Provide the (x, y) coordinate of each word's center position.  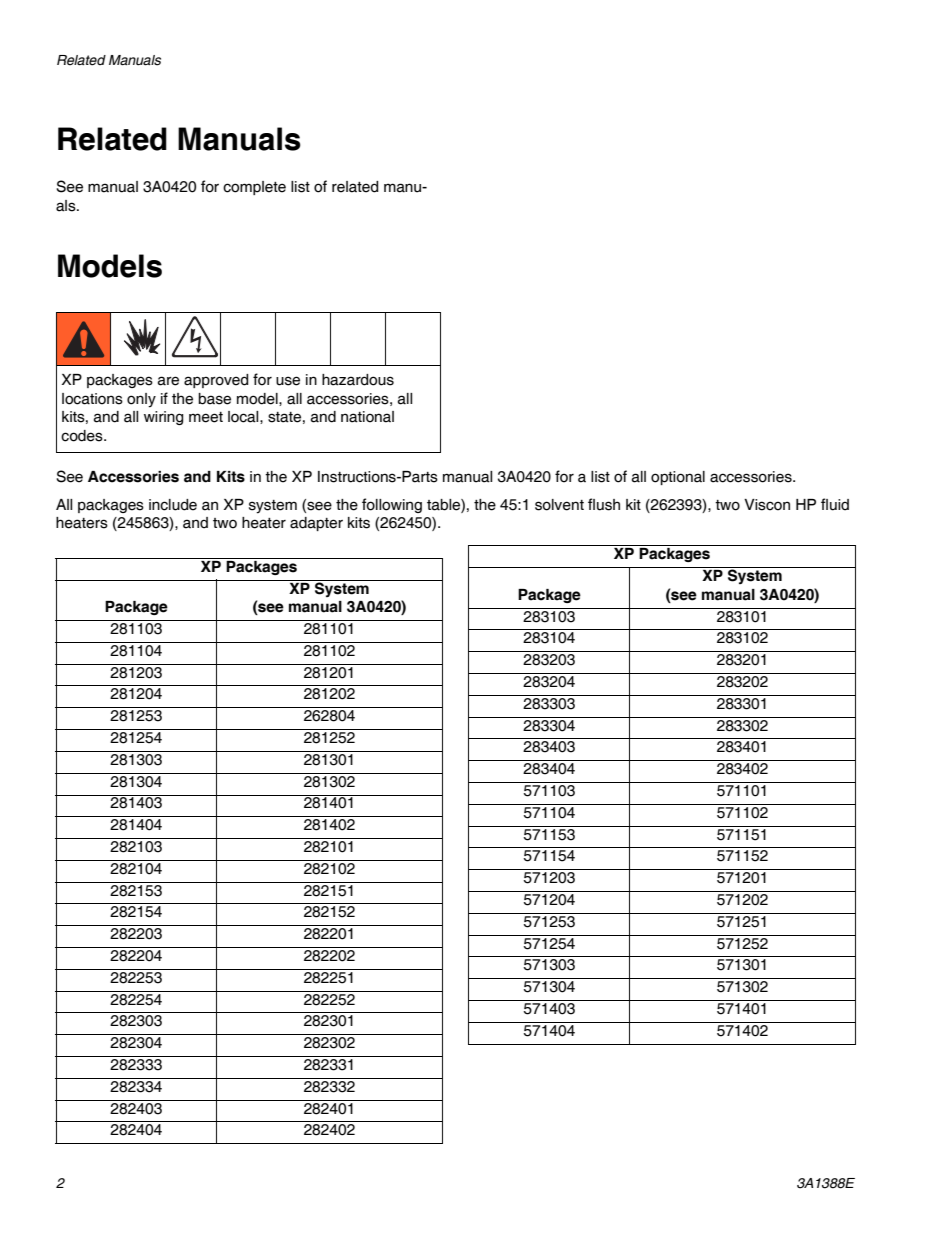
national (367, 417)
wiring (164, 418)
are (168, 381)
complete (254, 188)
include (173, 505)
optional (678, 478)
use (288, 381)
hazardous (358, 380)
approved (216, 381)
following (392, 505)
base (214, 399)
